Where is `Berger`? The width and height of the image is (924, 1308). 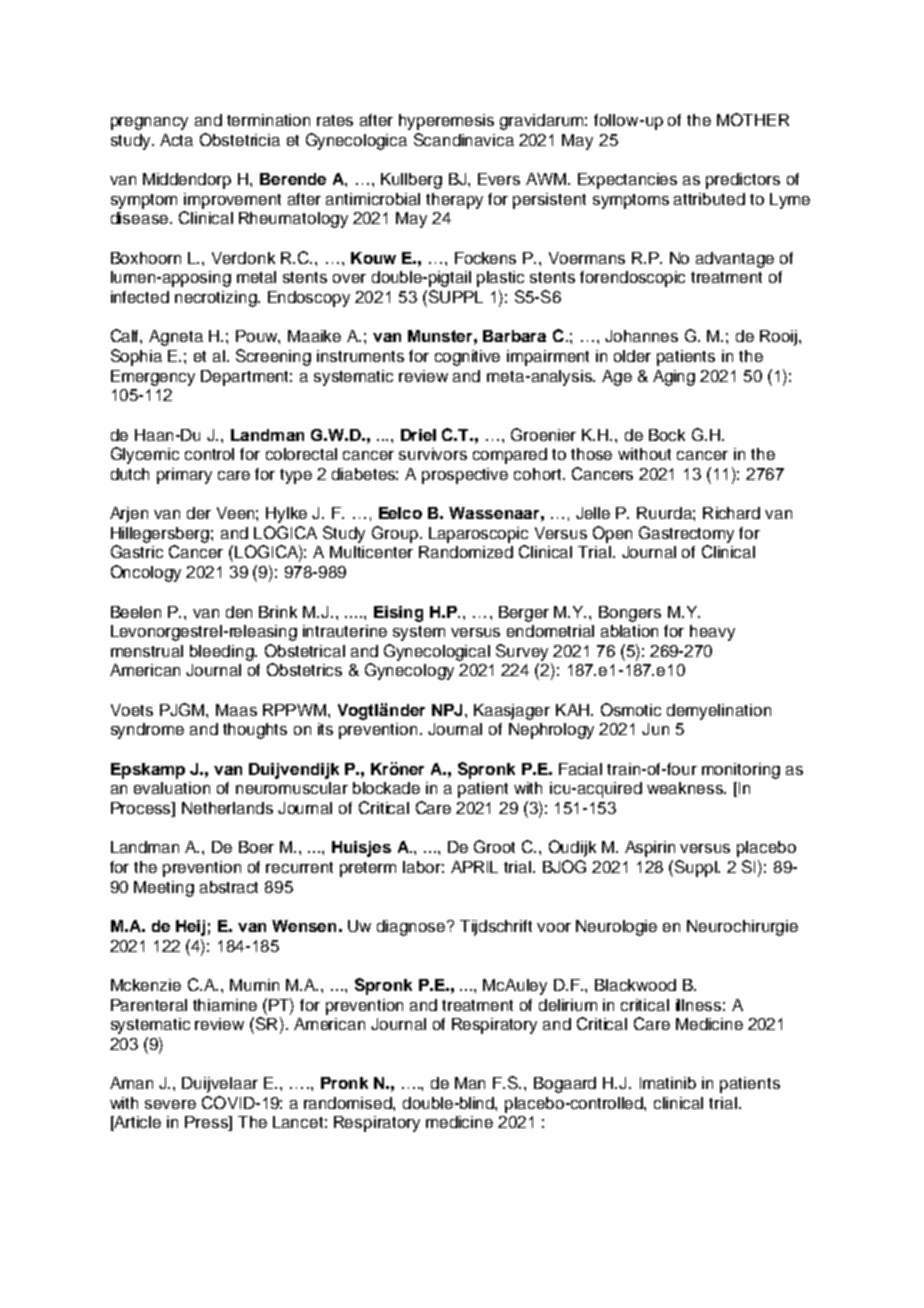
Berger is located at coordinates (524, 614).
